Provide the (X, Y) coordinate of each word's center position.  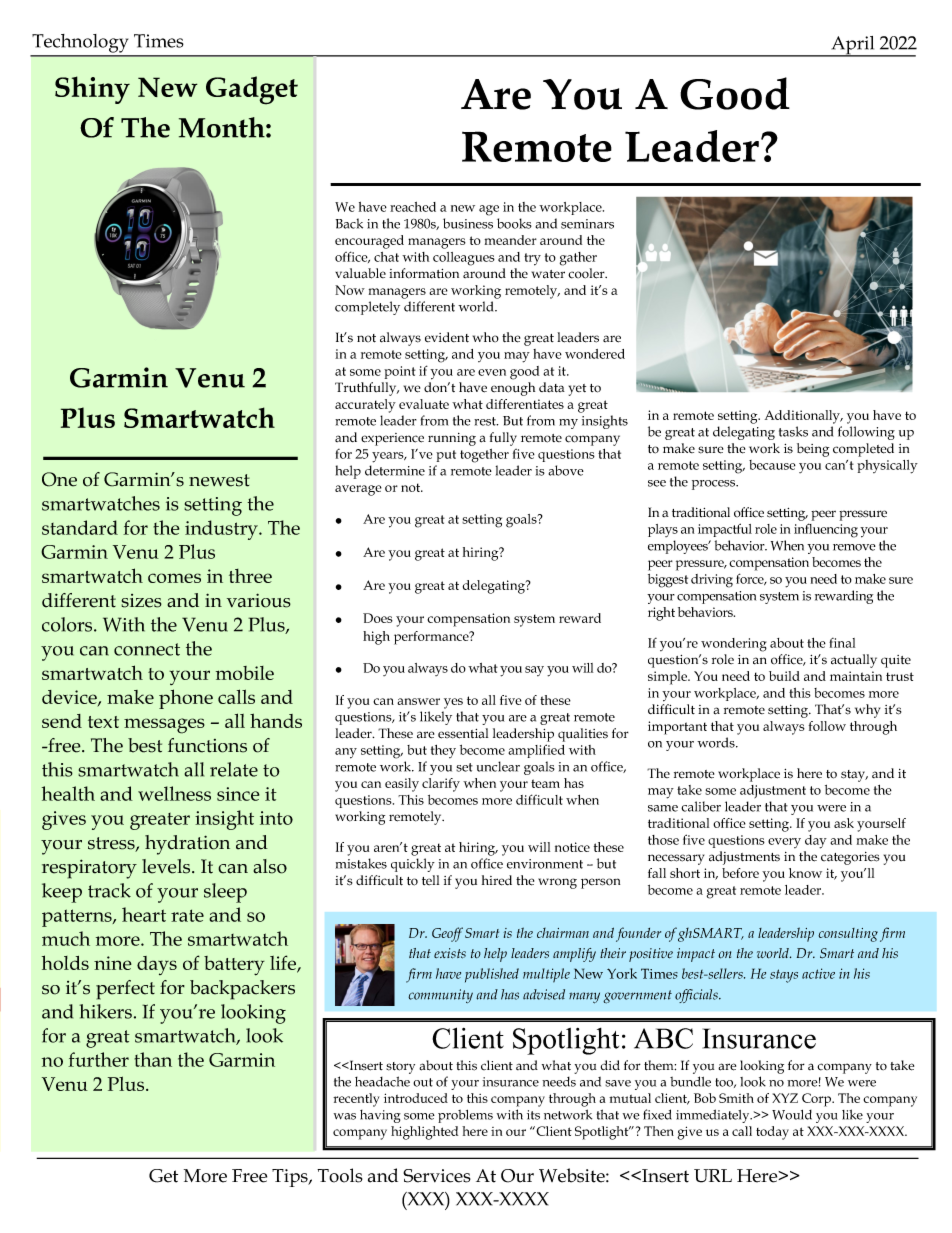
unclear (498, 766)
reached (413, 207)
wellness (174, 793)
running (452, 439)
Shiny (92, 90)
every (784, 843)
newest (219, 480)
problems (465, 1116)
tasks (793, 431)
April (853, 46)
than (153, 1059)
